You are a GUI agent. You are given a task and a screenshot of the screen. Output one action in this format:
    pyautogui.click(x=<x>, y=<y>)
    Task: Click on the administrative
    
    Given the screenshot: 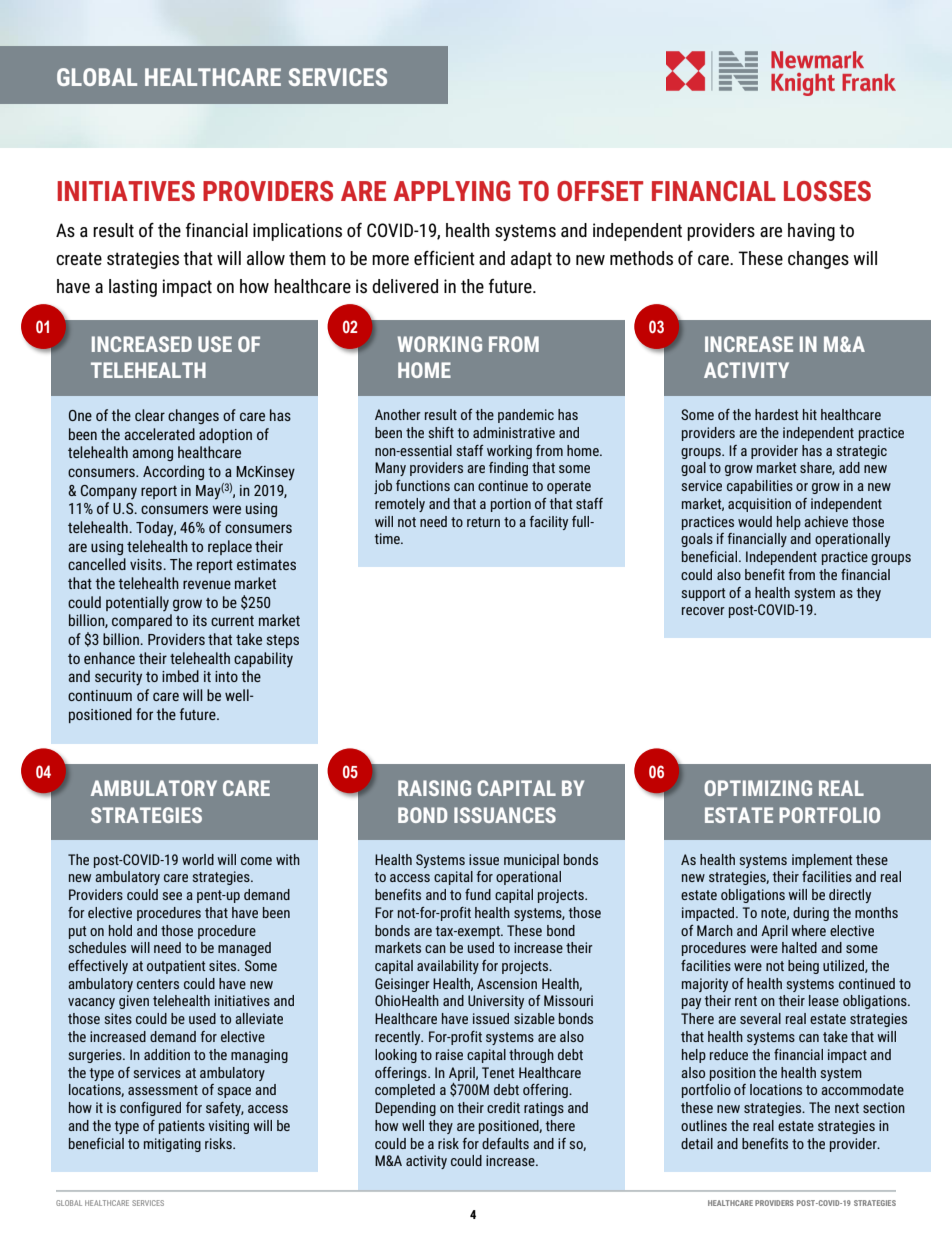 What is the action you would take?
    pyautogui.click(x=514, y=432)
